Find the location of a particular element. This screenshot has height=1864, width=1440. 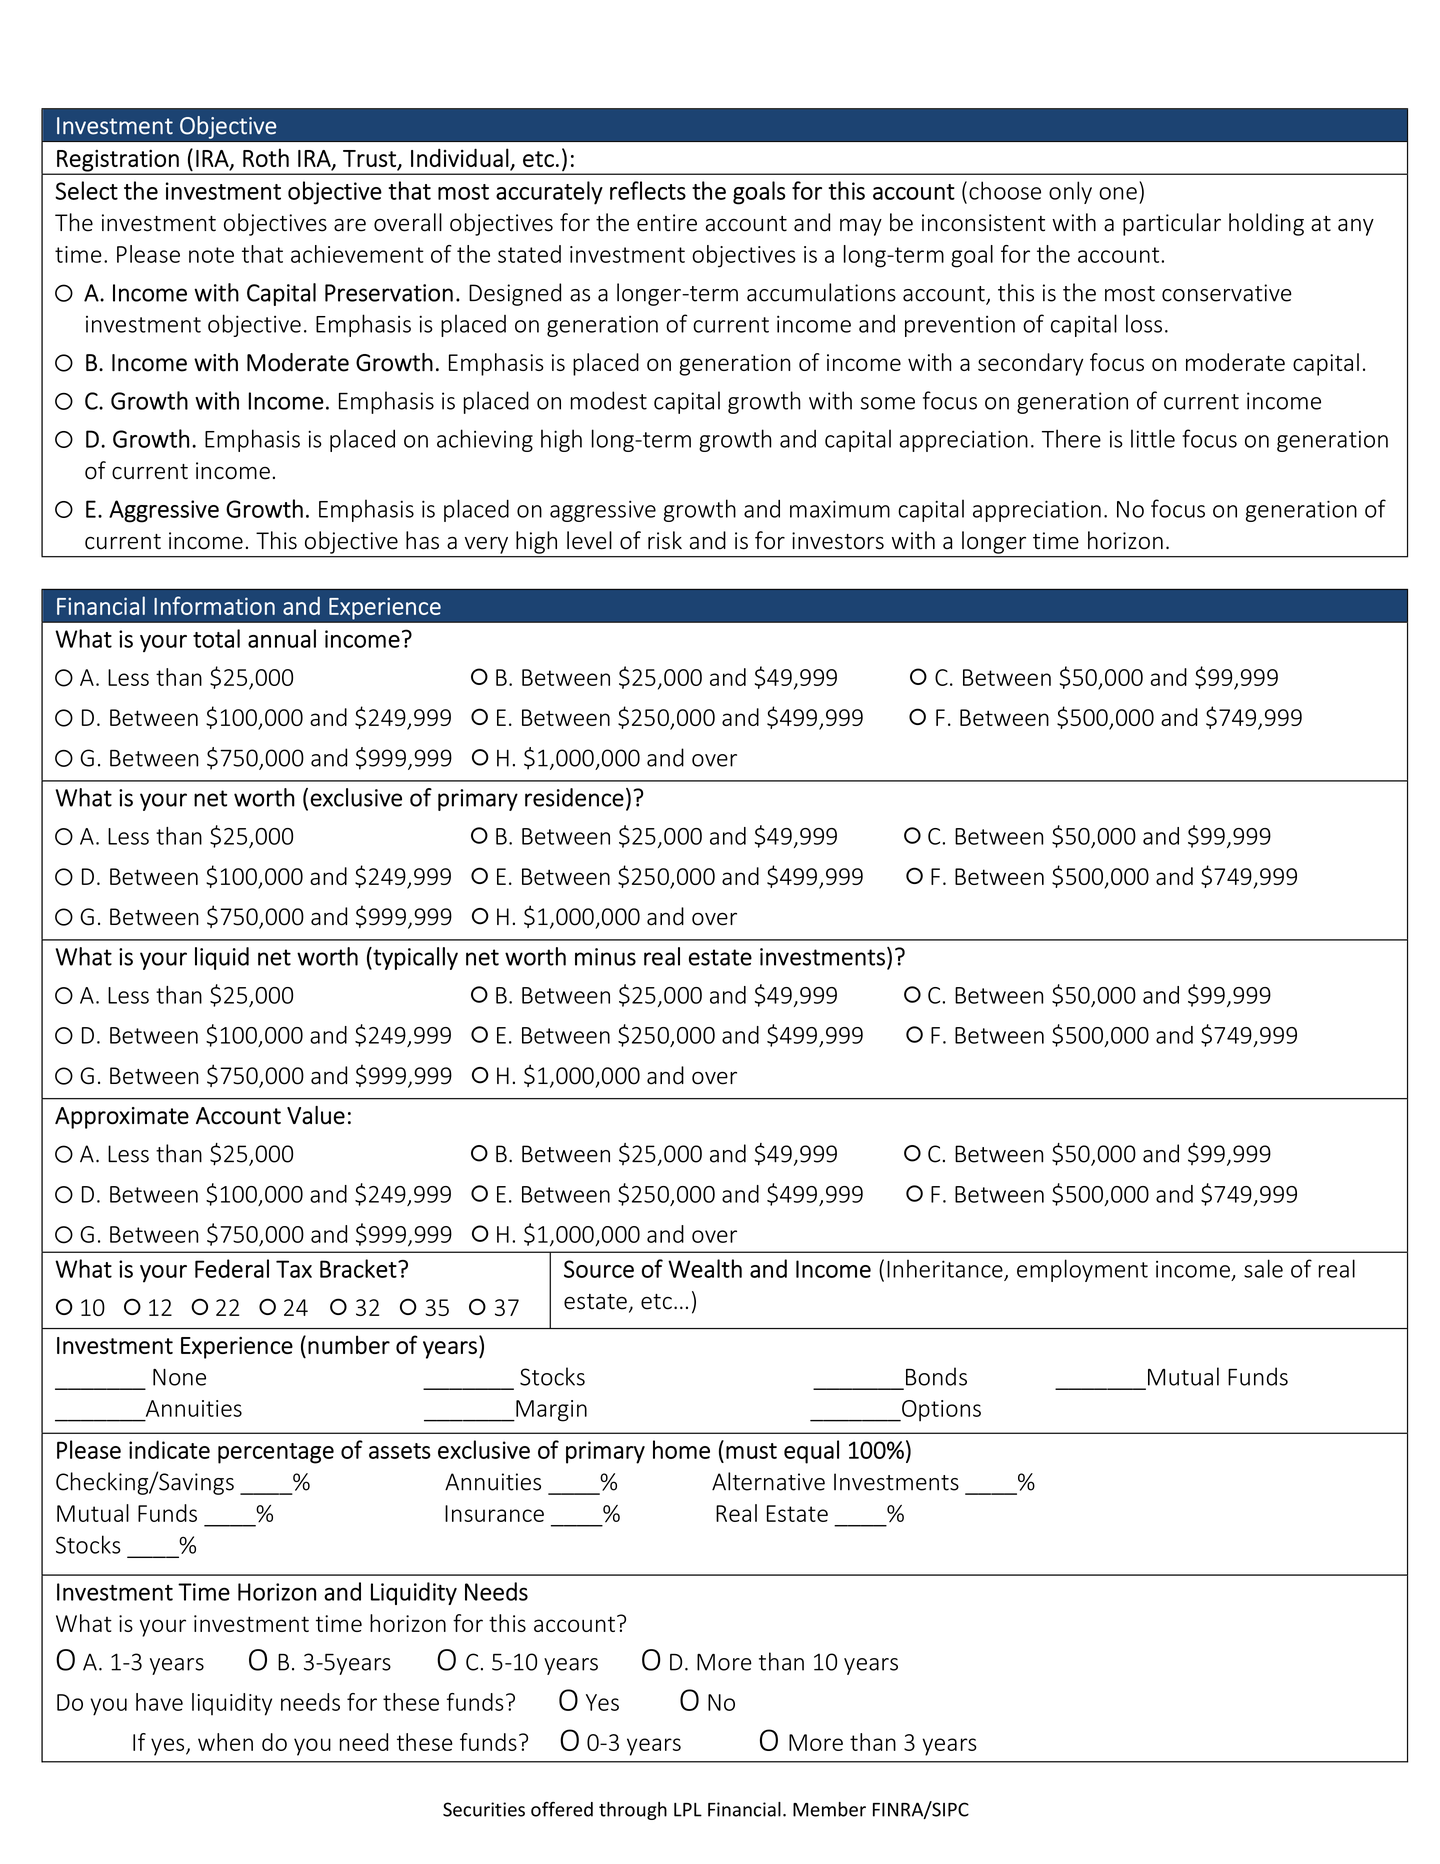

typically is located at coordinates (414, 958).
